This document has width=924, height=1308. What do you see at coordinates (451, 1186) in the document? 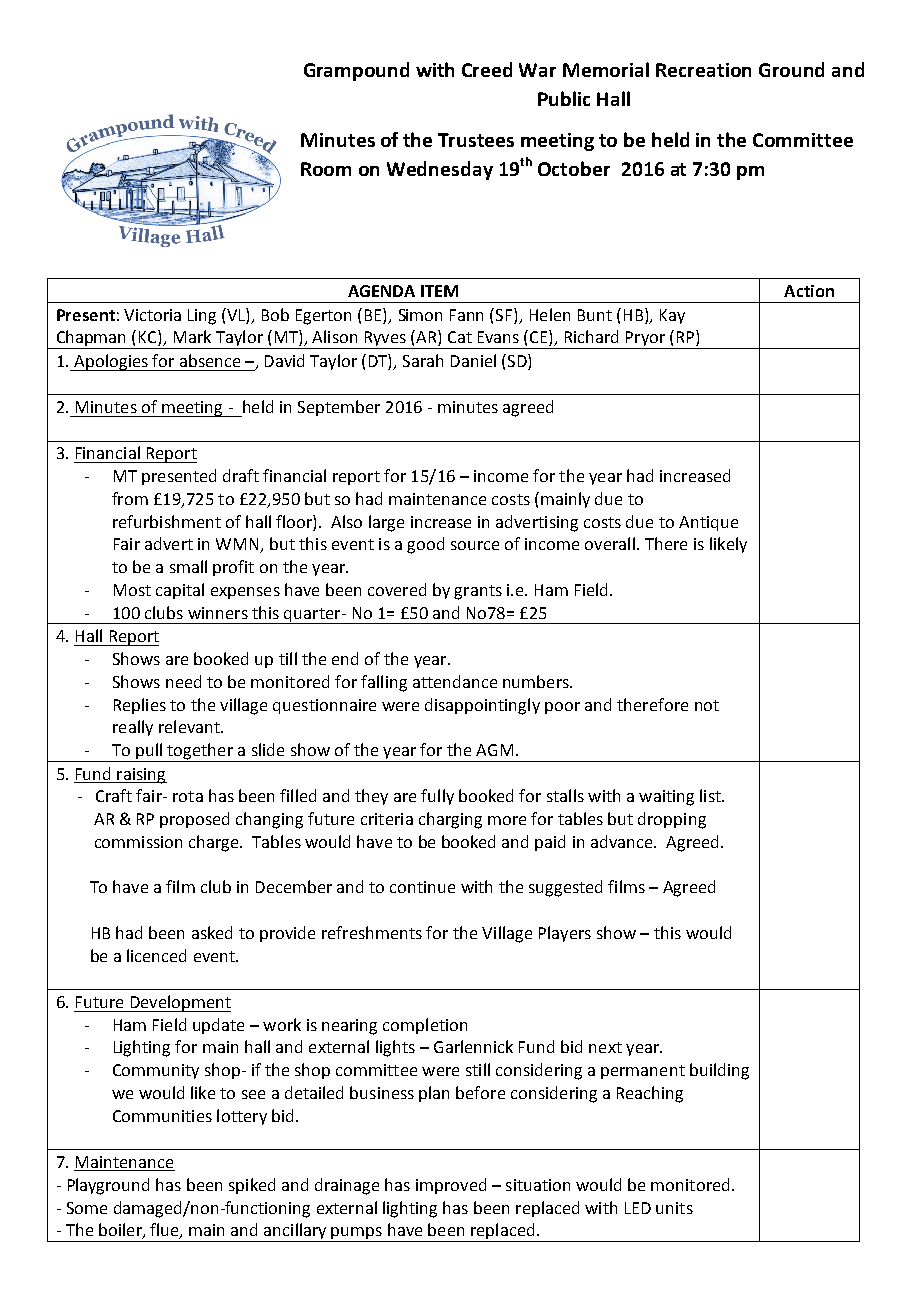
I see `improved` at bounding box center [451, 1186].
